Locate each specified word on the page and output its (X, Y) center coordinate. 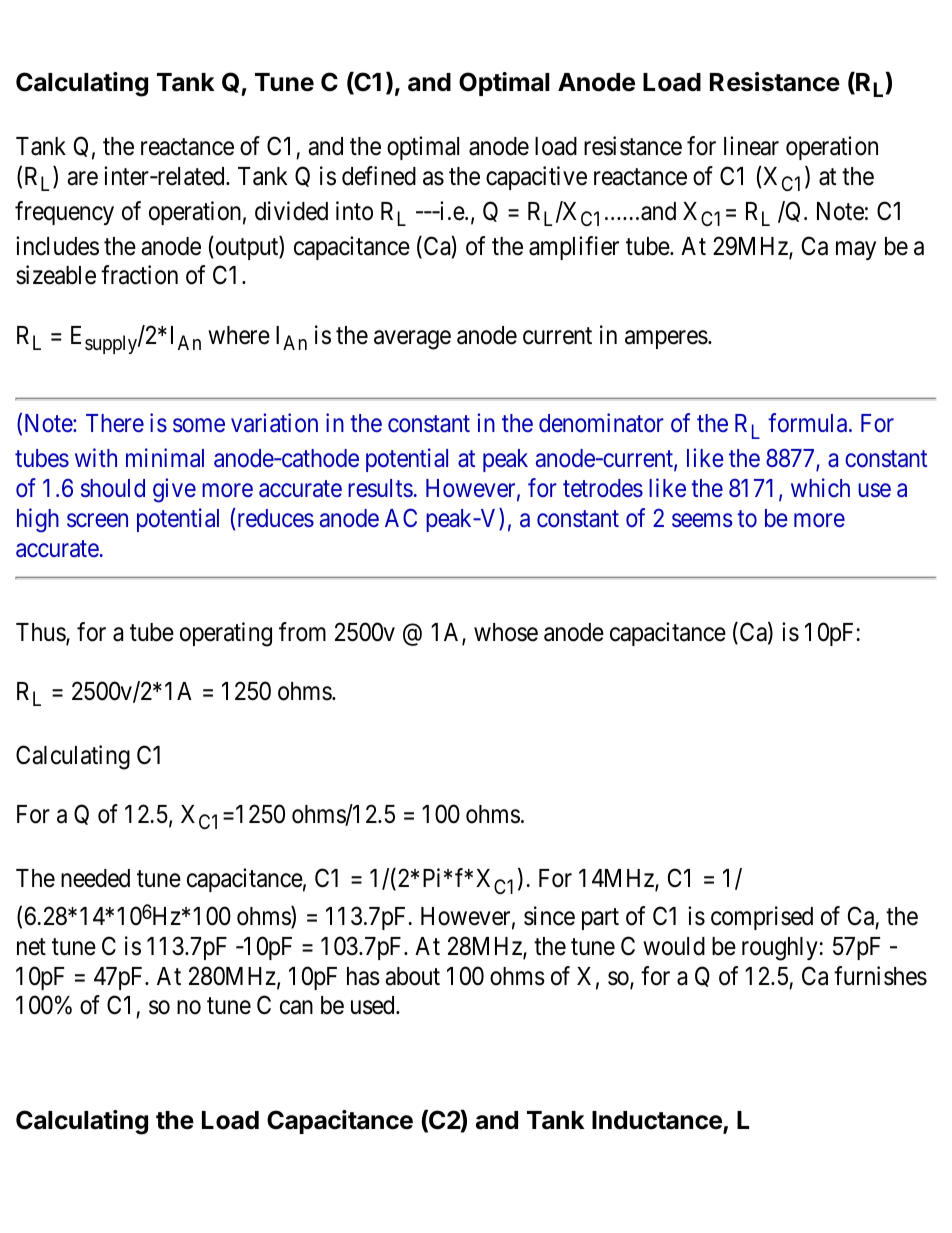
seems (702, 521)
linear (751, 146)
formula (809, 423)
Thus (41, 633)
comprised (762, 918)
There (115, 423)
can (296, 1008)
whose (506, 632)
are (82, 178)
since (549, 916)
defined (379, 176)
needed (95, 878)
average (412, 340)
